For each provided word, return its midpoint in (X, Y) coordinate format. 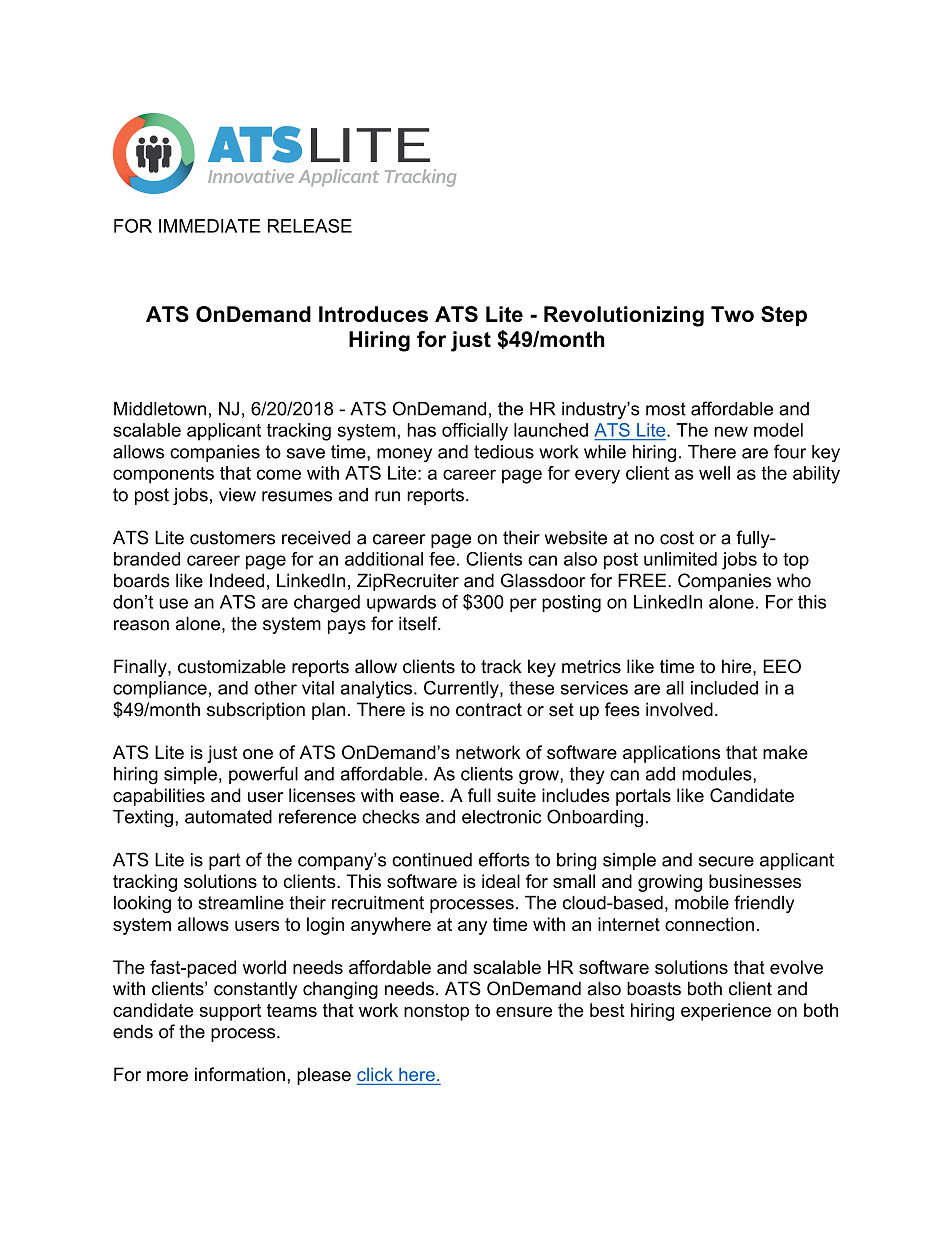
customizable (232, 666)
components (163, 475)
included (724, 688)
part (225, 861)
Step (784, 316)
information (240, 1074)
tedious (504, 452)
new (731, 431)
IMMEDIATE (210, 226)
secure (726, 861)
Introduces (373, 314)
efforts (504, 859)
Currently (462, 689)
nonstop (436, 1012)
